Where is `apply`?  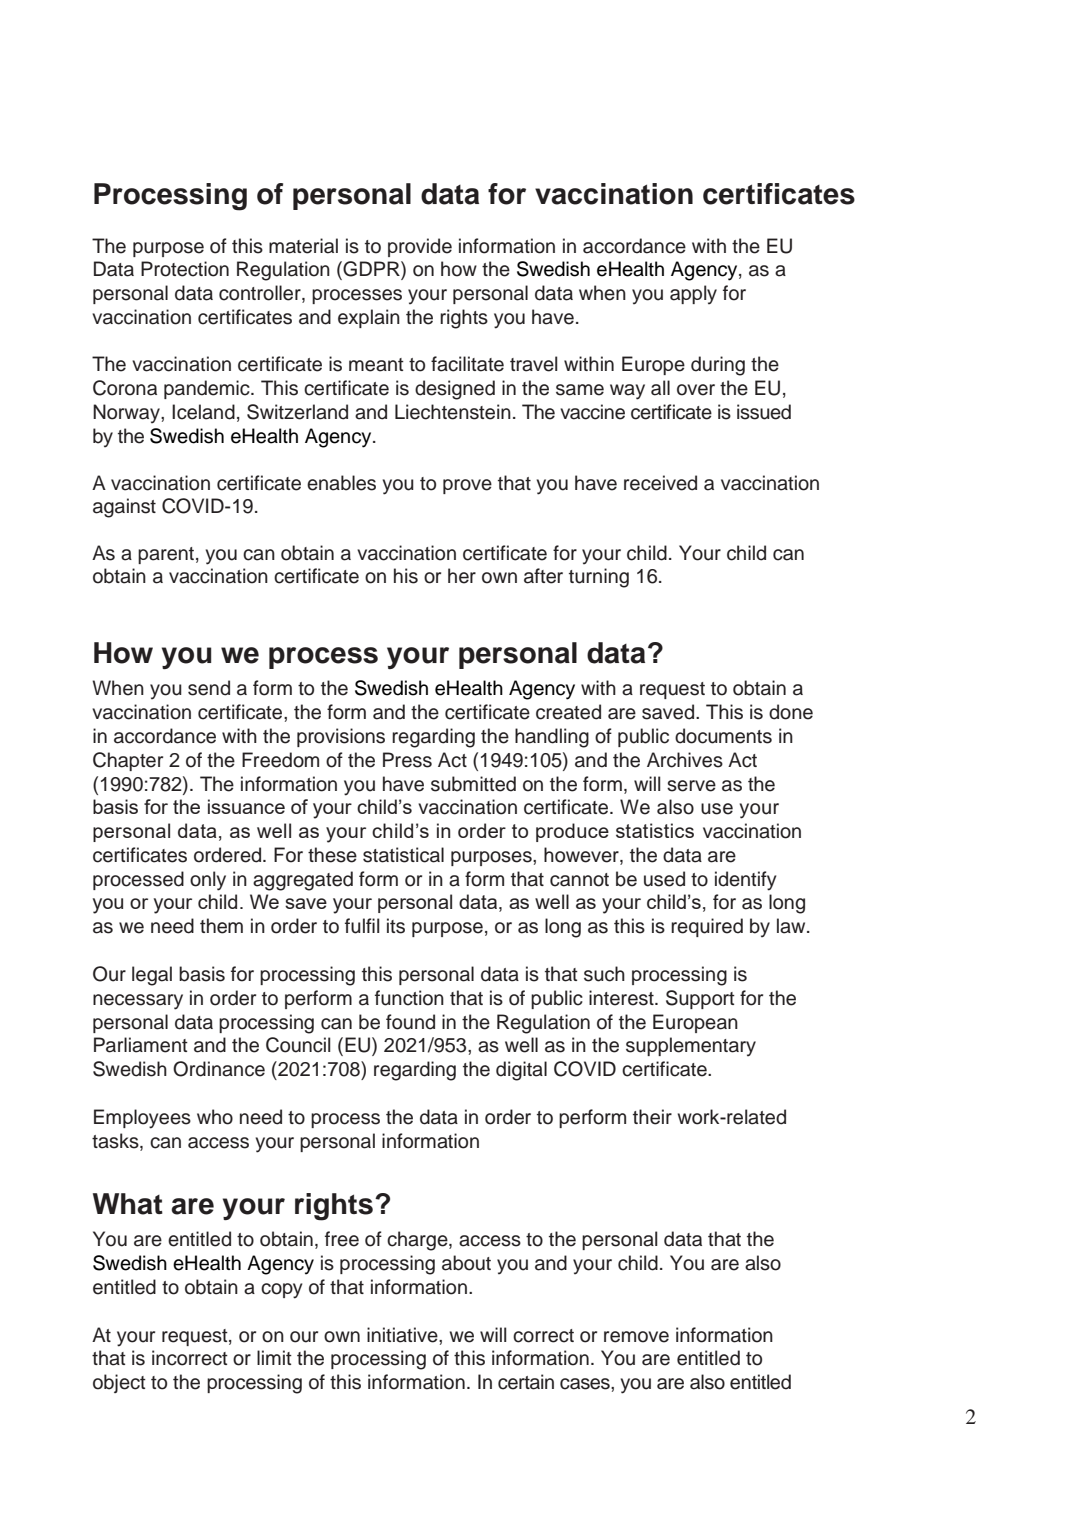
apply is located at coordinates (693, 295).
